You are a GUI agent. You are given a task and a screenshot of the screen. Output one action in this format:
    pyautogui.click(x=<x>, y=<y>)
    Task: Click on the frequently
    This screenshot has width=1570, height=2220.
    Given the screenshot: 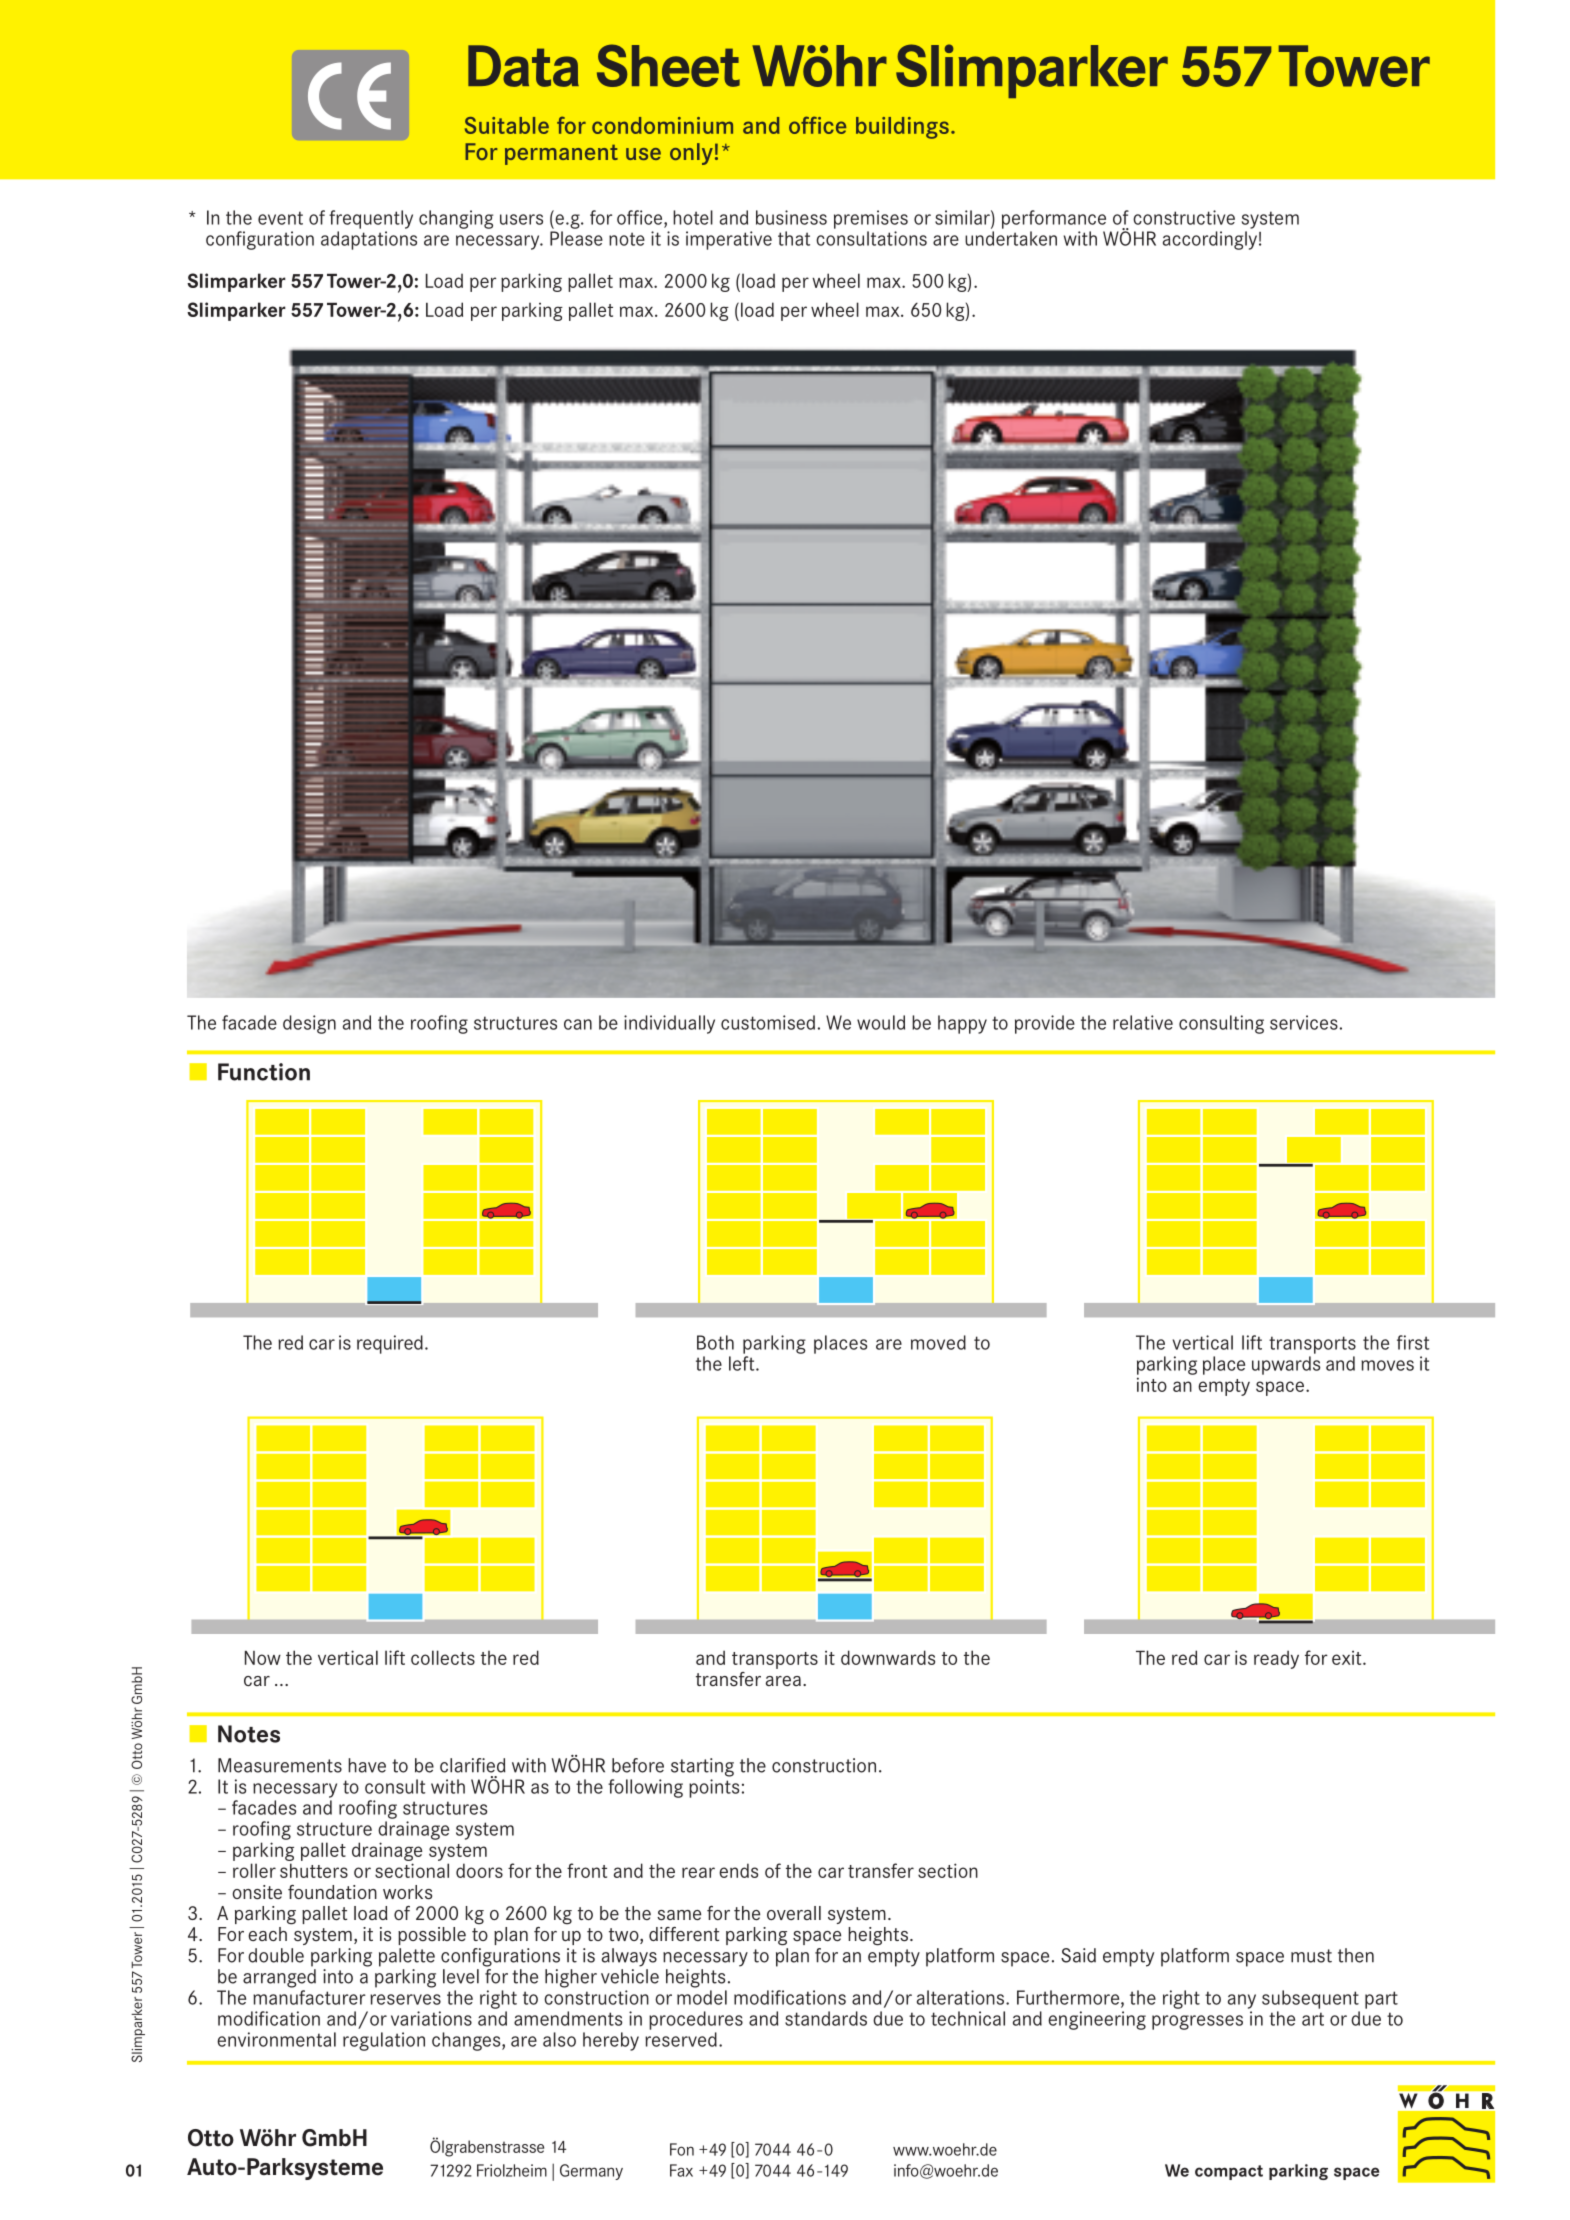 What is the action you would take?
    pyautogui.click(x=371, y=219)
